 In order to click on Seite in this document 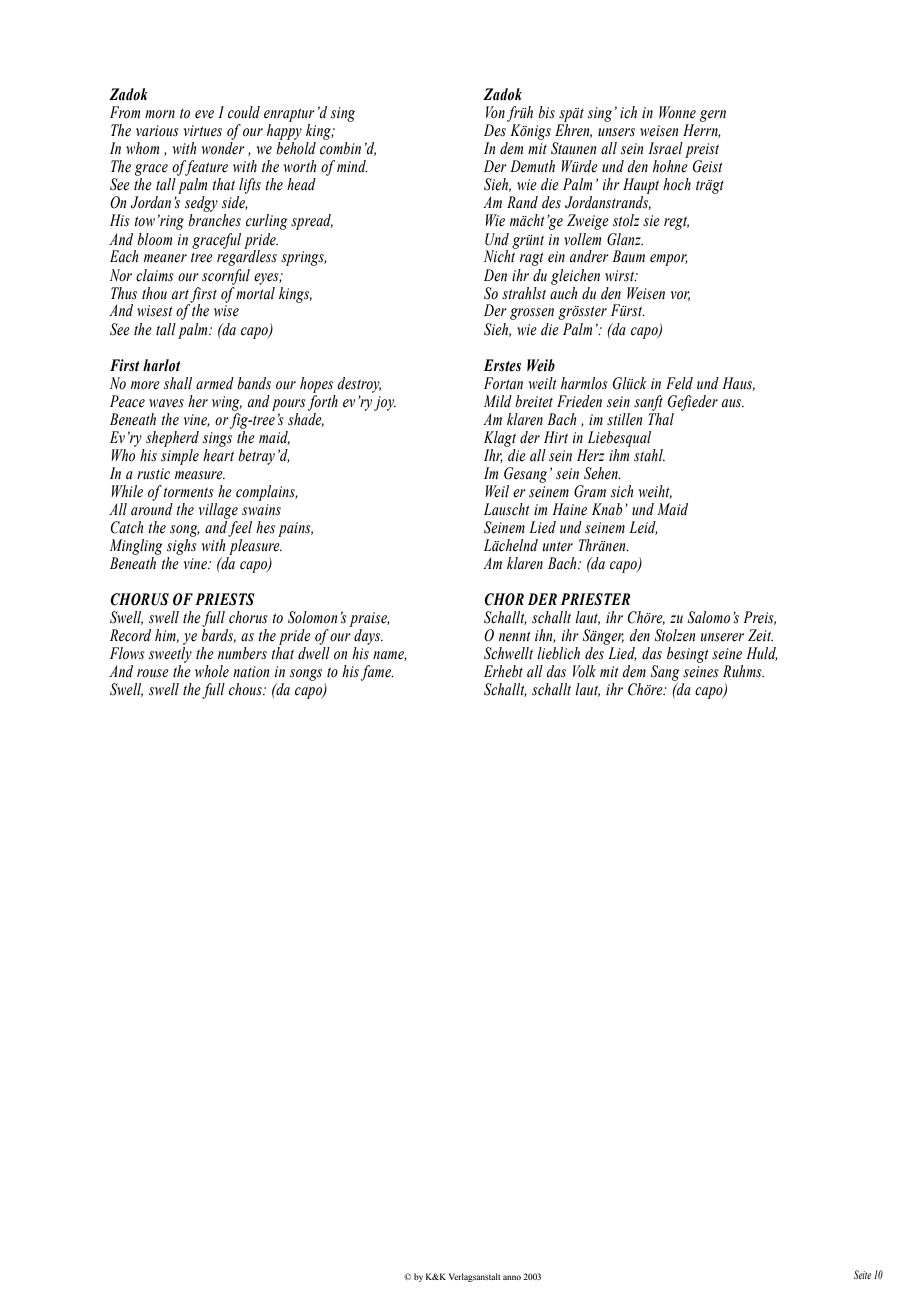, I will do `click(862, 1274)`.
